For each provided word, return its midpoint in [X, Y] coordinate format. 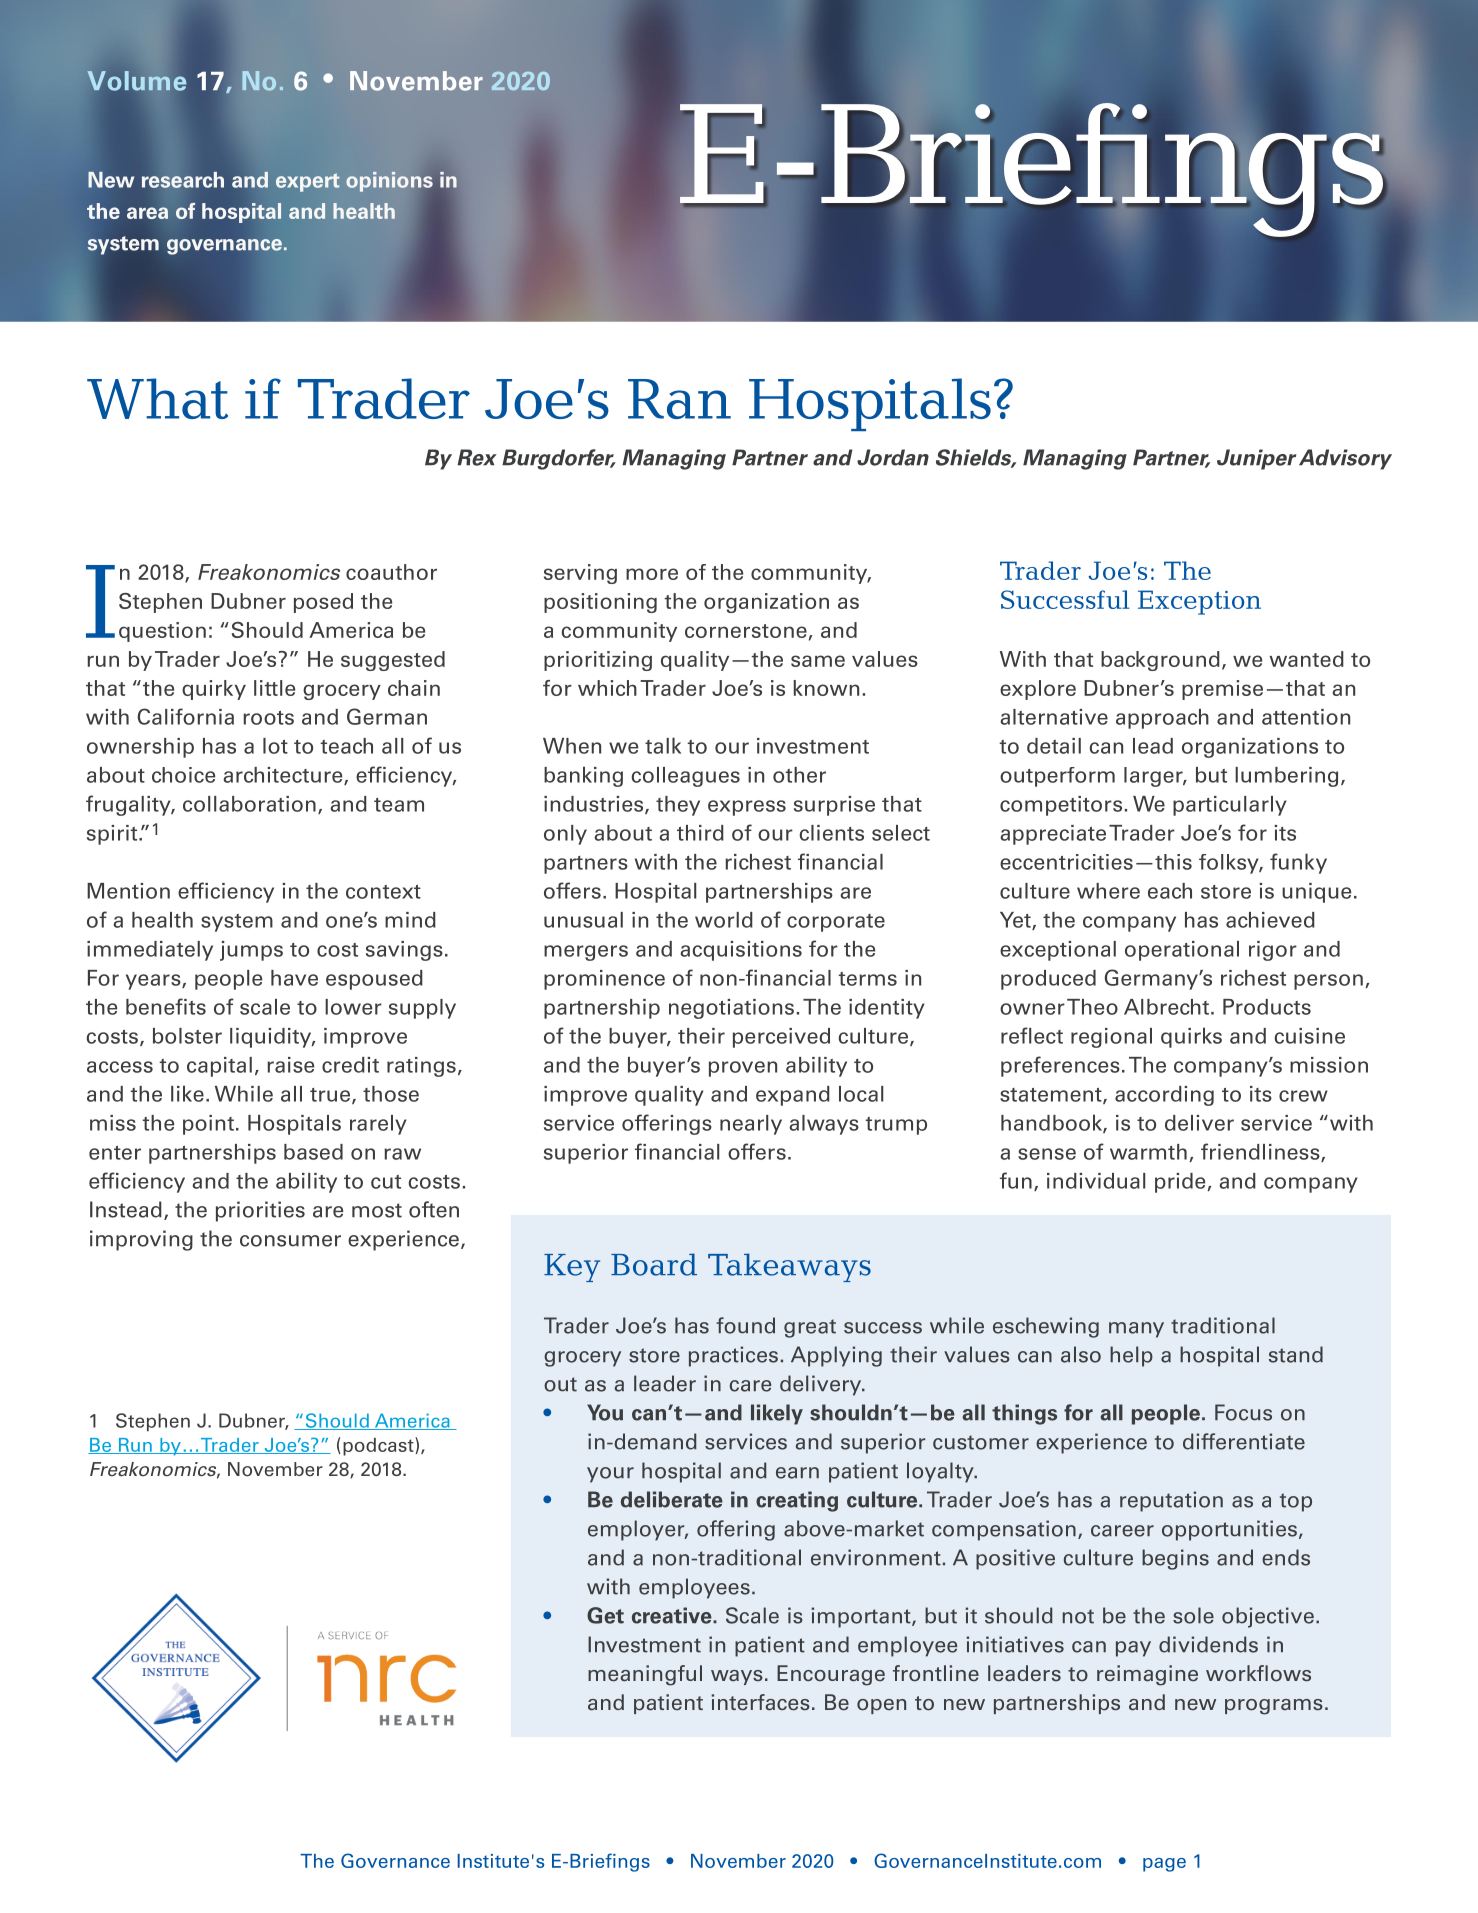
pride [1180, 1183]
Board [654, 1264]
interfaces [760, 1702]
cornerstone [746, 631]
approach [1162, 719]
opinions [389, 182]
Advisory [1345, 459]
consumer [290, 1241]
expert [308, 182]
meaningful [645, 1675]
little [274, 688]
